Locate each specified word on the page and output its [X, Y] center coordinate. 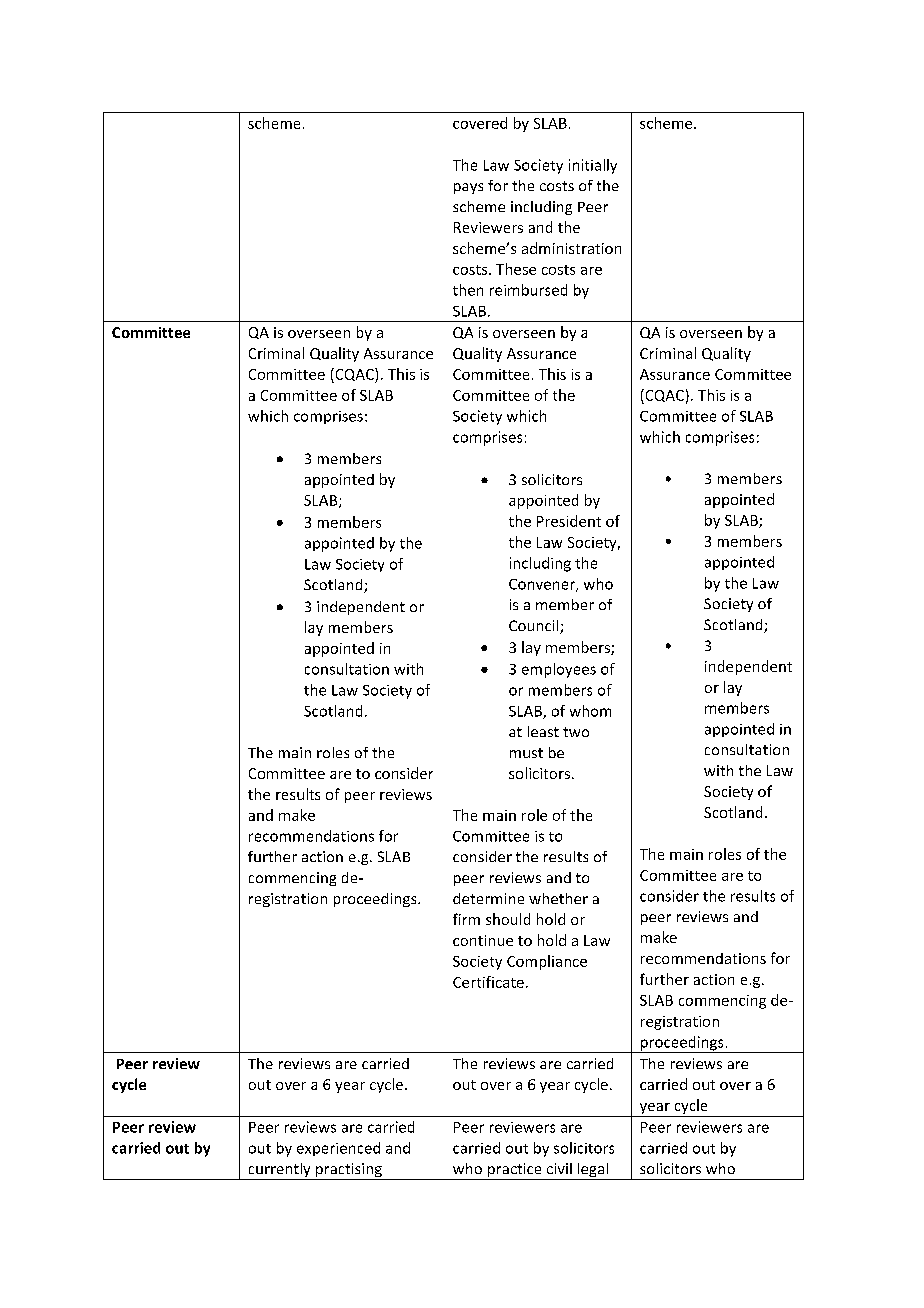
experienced [338, 1149]
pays [468, 188]
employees [559, 670]
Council [535, 627]
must [526, 753]
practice [515, 1171]
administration [571, 248]
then [468, 290]
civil [559, 1168]
